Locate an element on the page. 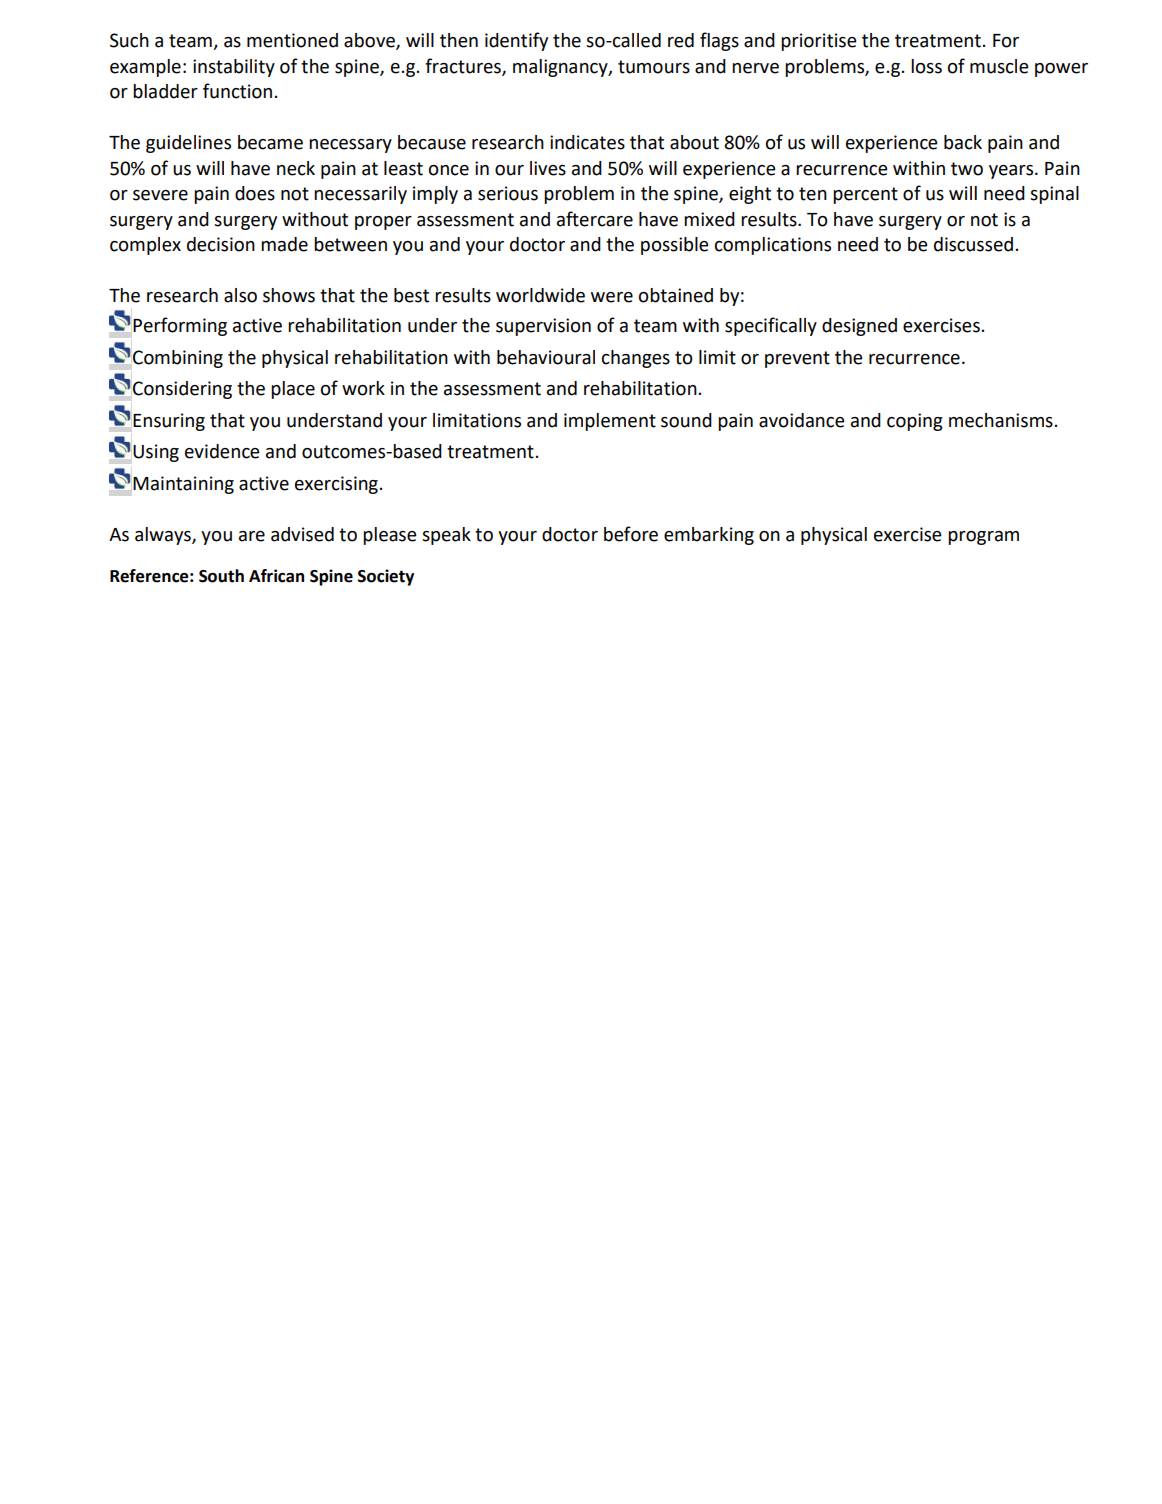 This image has height=1504, width=1162. instability is located at coordinates (234, 68).
